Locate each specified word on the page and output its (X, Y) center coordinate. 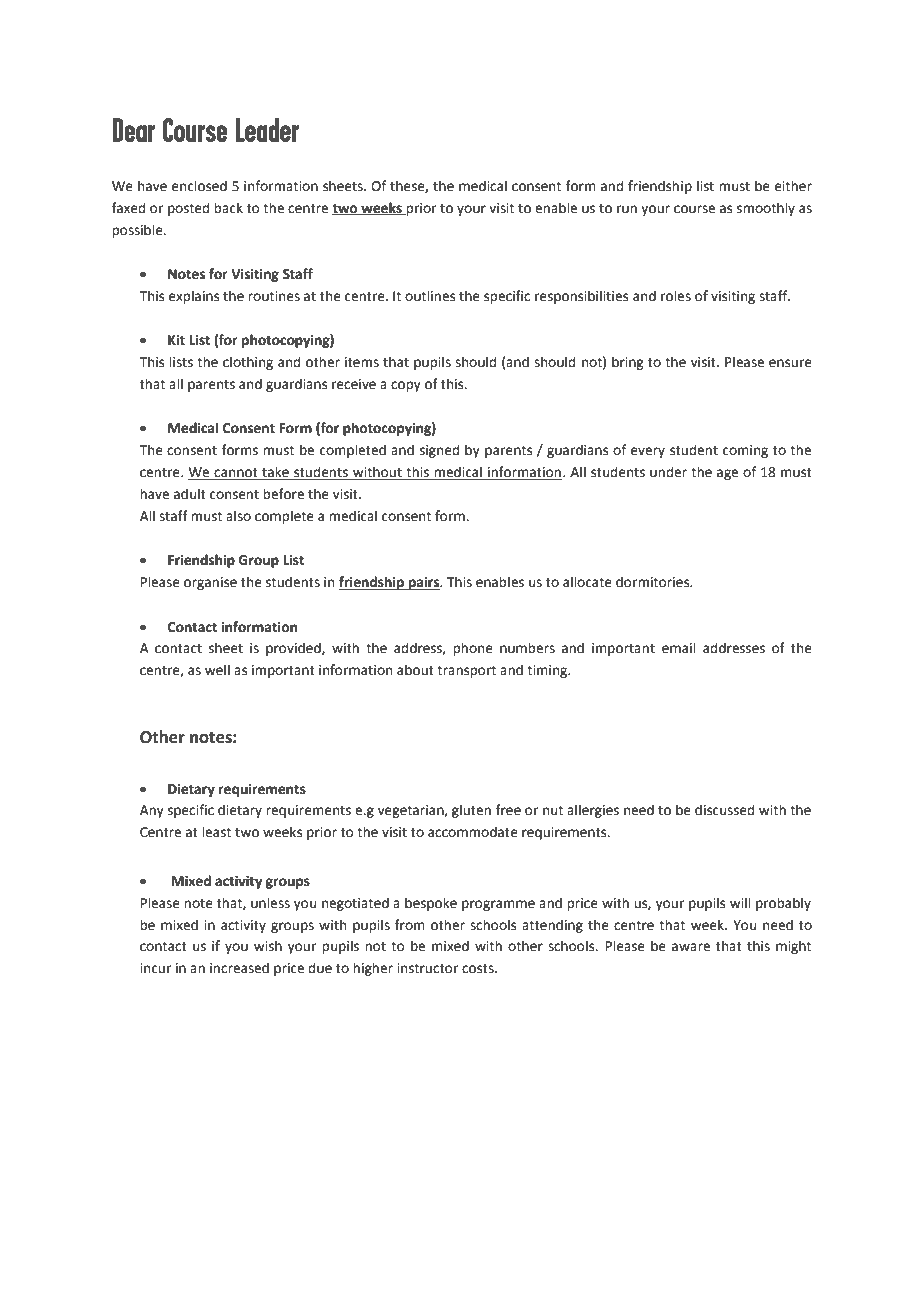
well (217, 670)
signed (439, 451)
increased (239, 968)
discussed (724, 810)
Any (152, 811)
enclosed (199, 186)
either (793, 186)
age (727, 474)
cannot (236, 474)
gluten (471, 811)
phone (473, 649)
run (627, 209)
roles (676, 296)
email (679, 648)
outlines (430, 296)
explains (194, 297)
